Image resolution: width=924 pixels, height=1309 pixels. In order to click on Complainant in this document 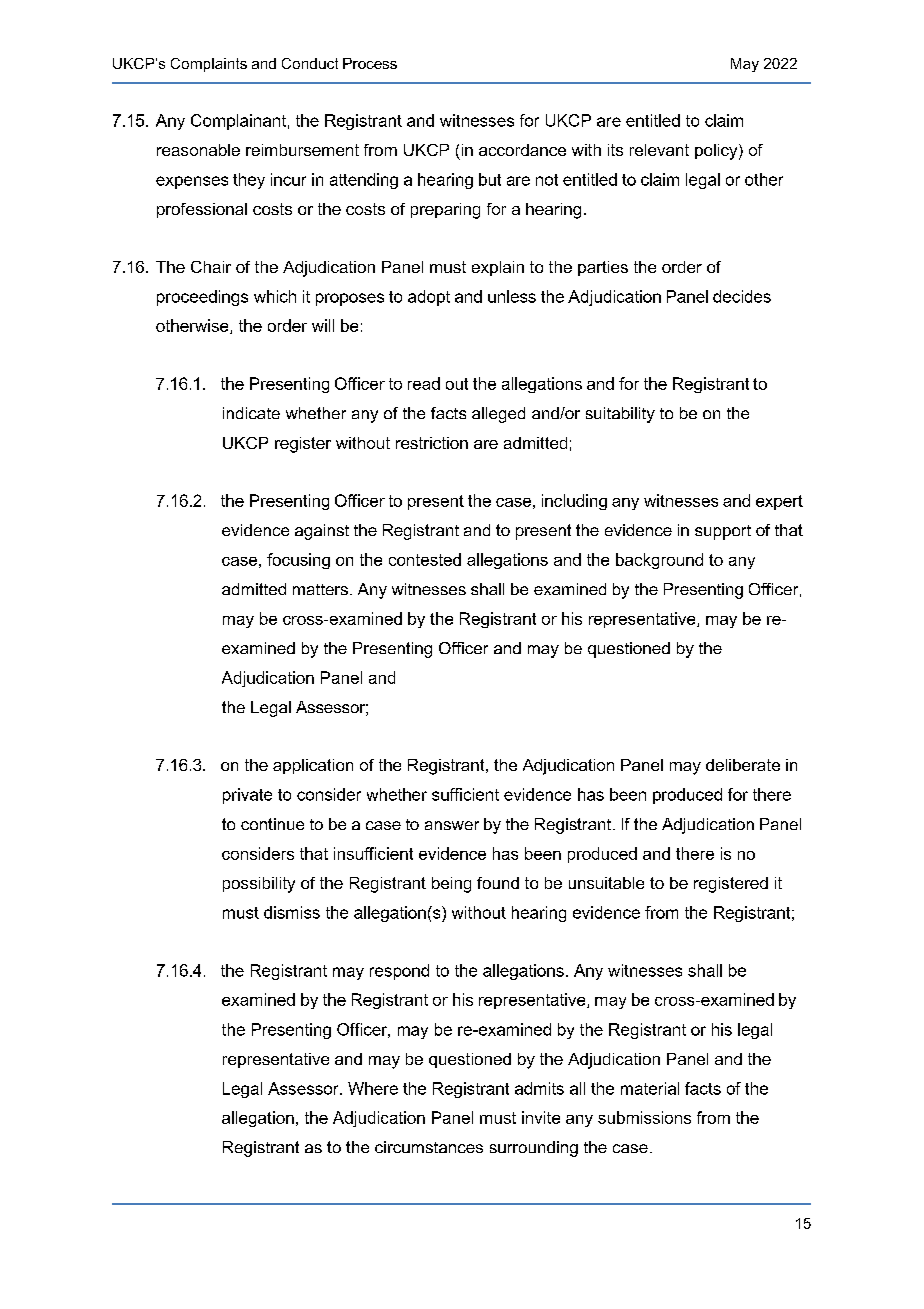, I will do `click(238, 122)`.
